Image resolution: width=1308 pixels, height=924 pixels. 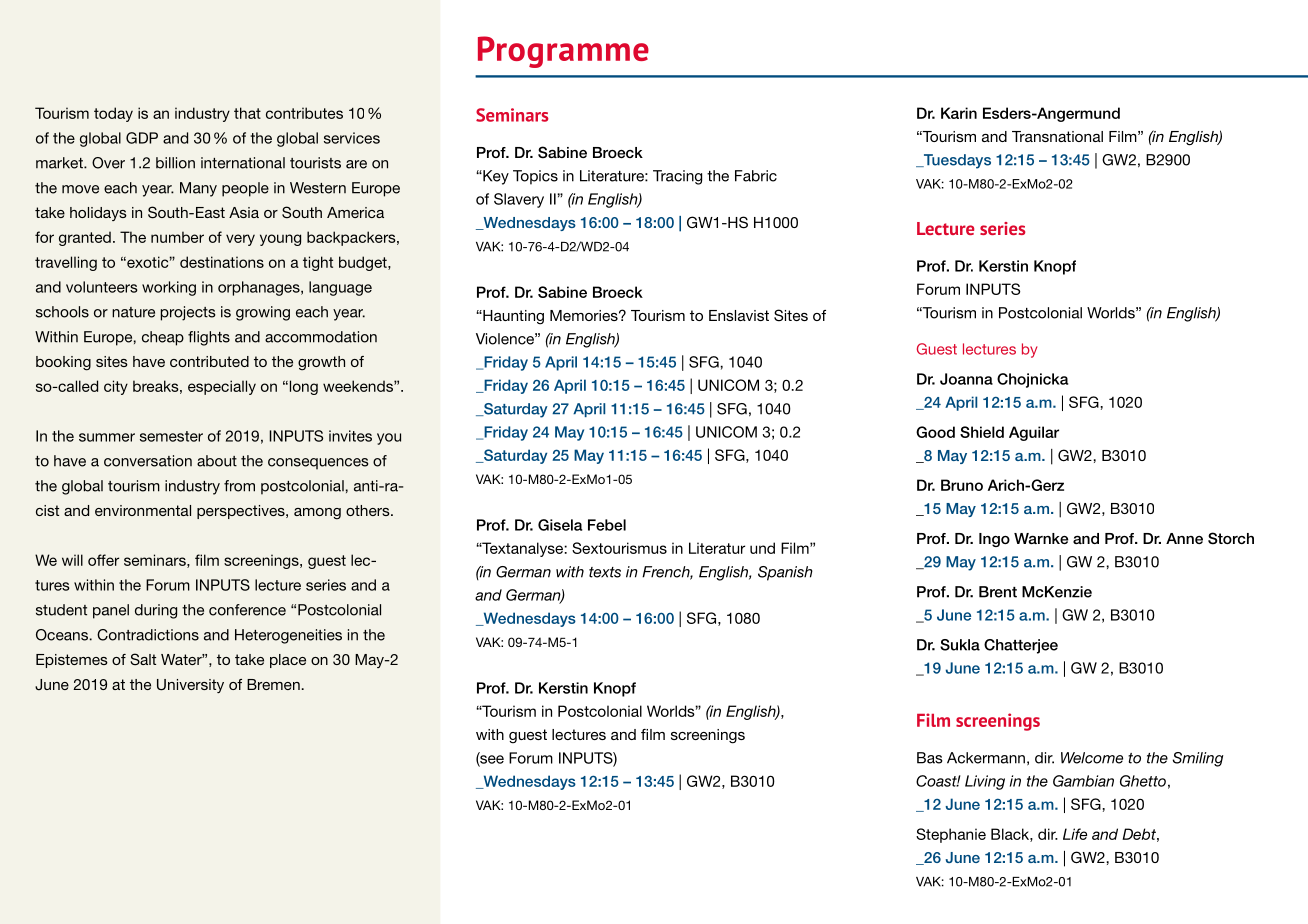 What do you see at coordinates (563, 52) in the screenshot?
I see `Programme` at bounding box center [563, 52].
